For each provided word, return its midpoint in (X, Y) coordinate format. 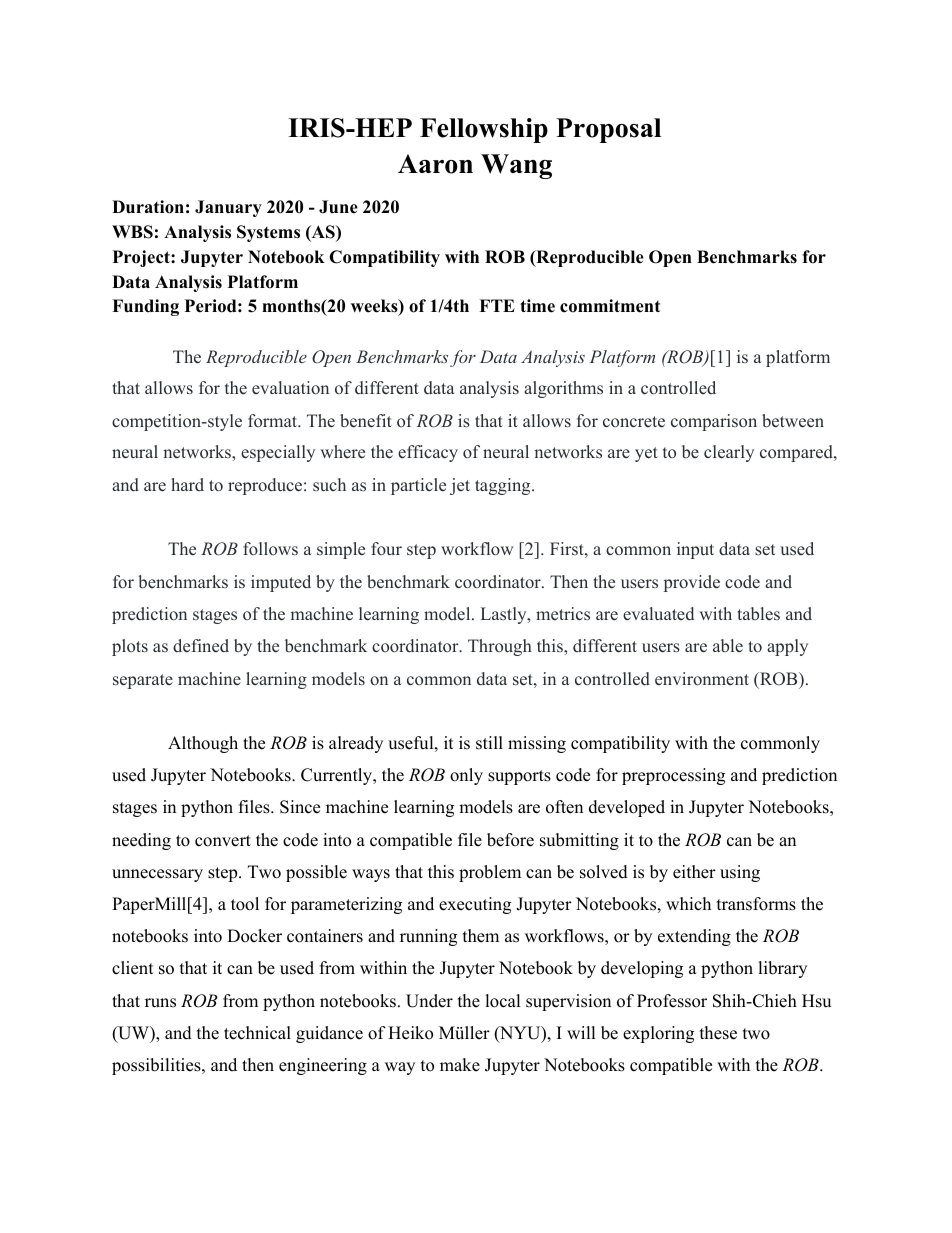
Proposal (608, 130)
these (718, 1033)
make (460, 1065)
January (228, 208)
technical (257, 1033)
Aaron (435, 164)
